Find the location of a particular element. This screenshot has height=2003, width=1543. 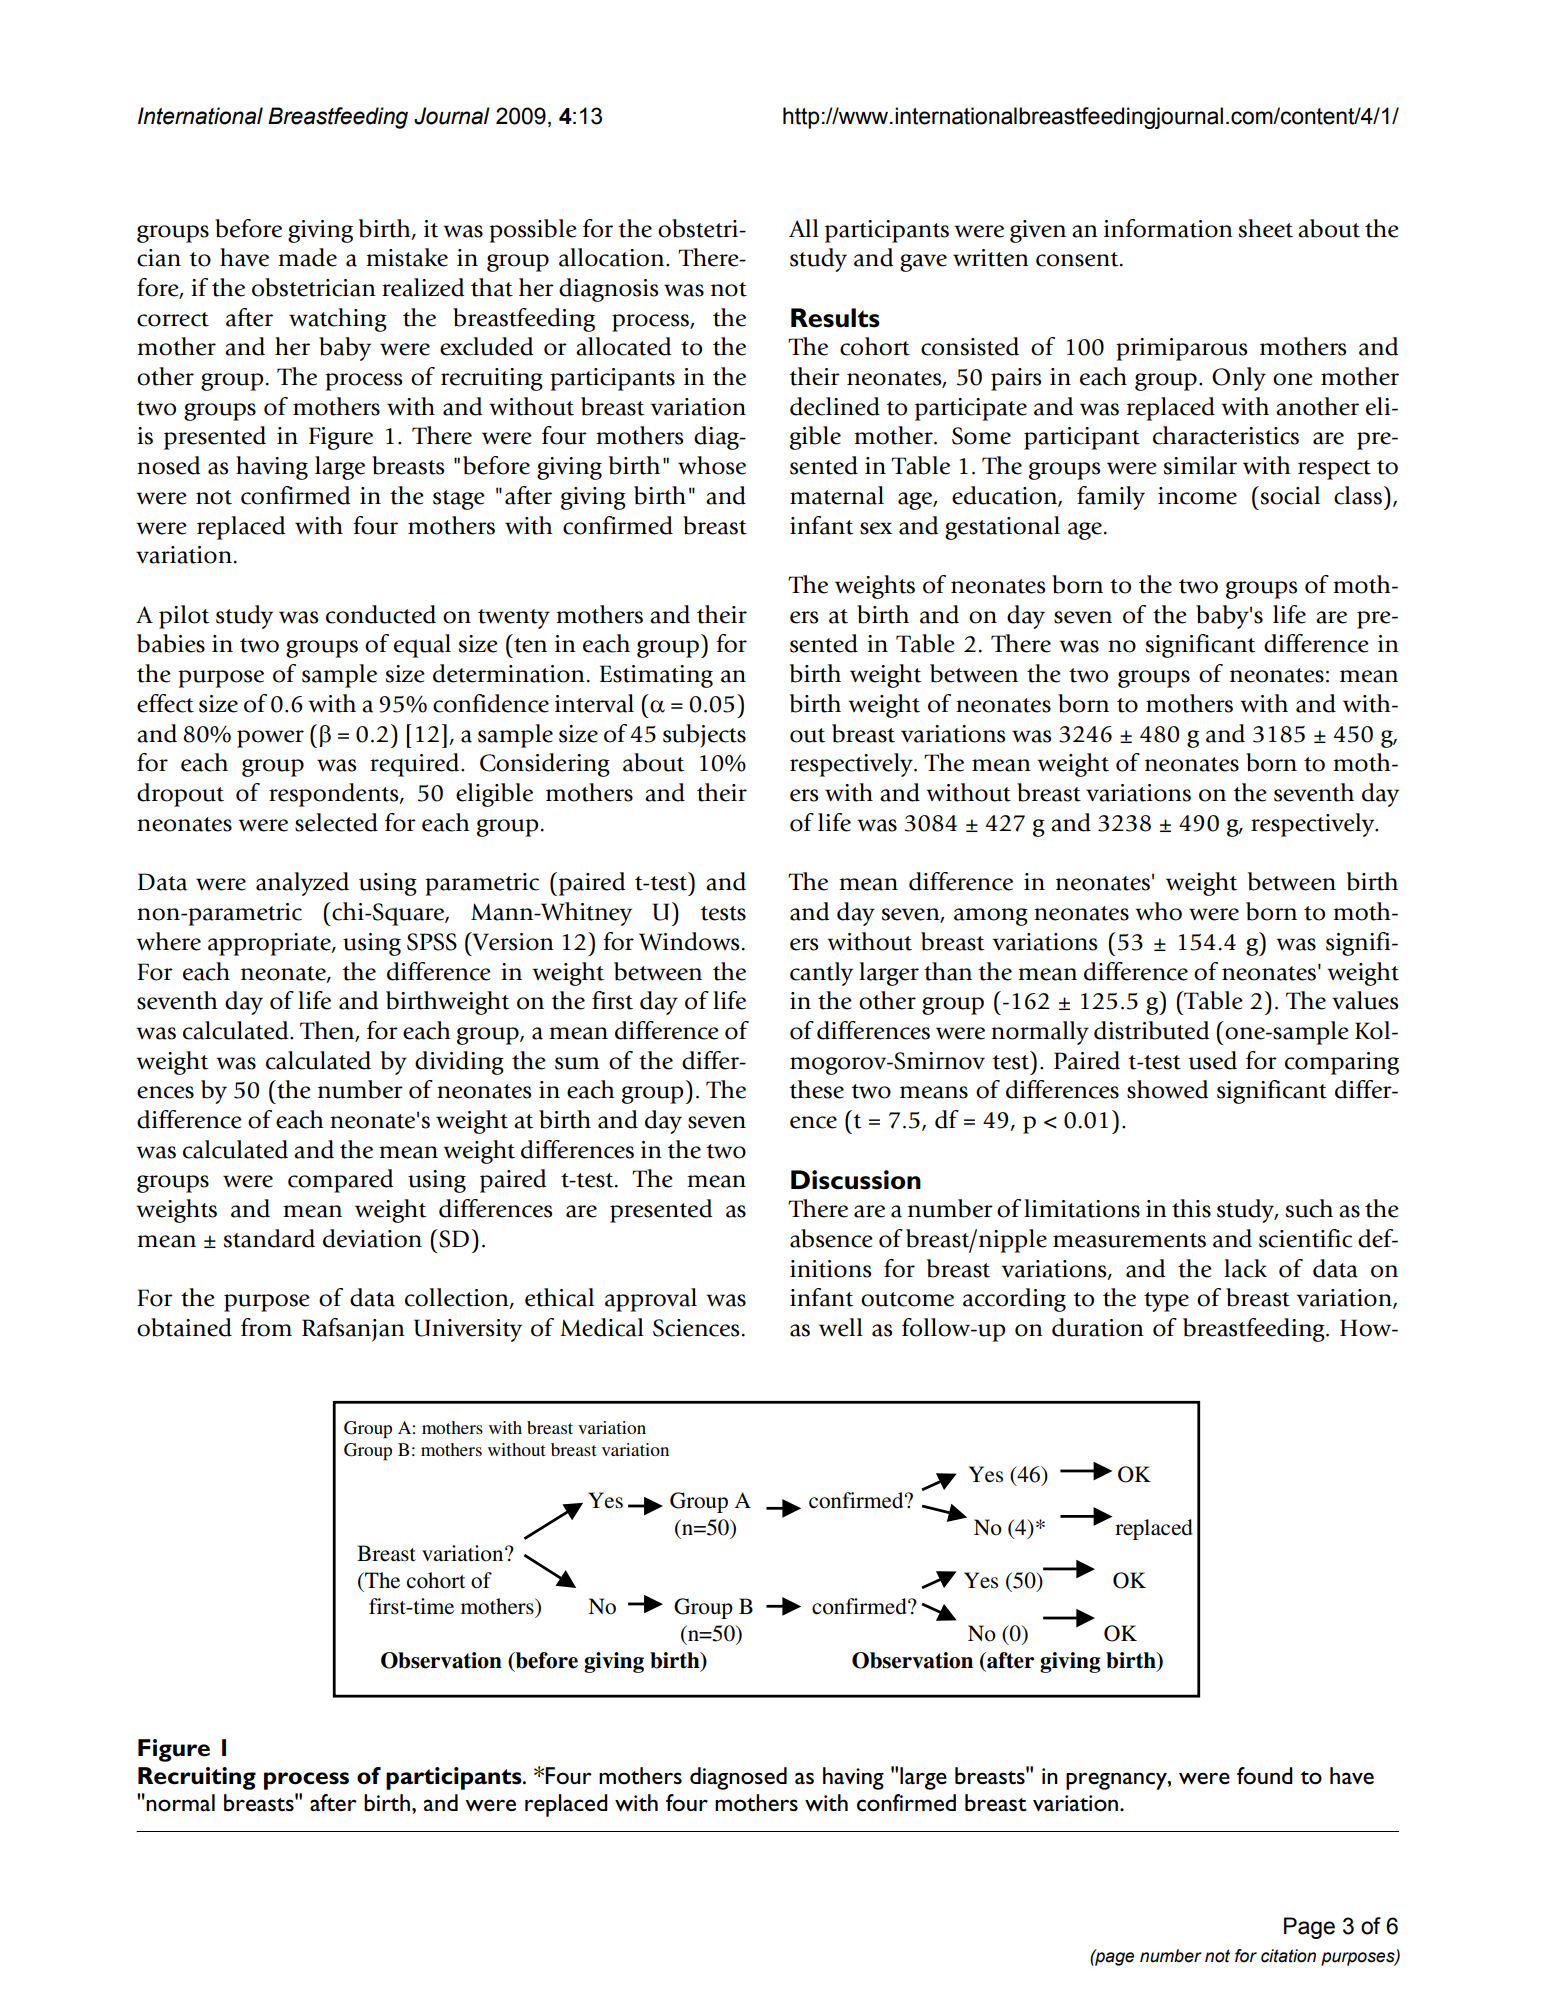

Results is located at coordinates (835, 318).
